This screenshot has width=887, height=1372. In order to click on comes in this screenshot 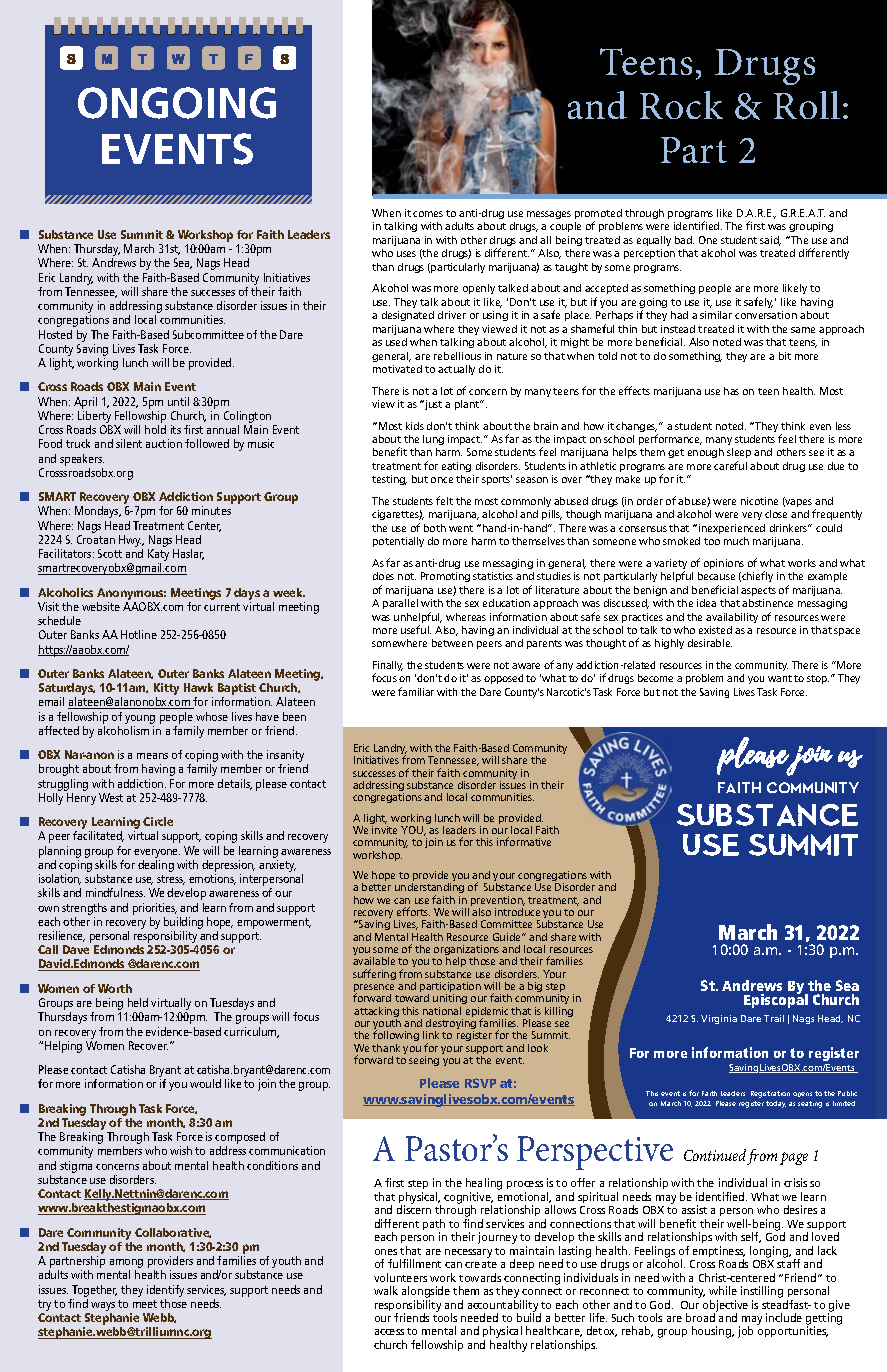, I will do `click(428, 214)`.
